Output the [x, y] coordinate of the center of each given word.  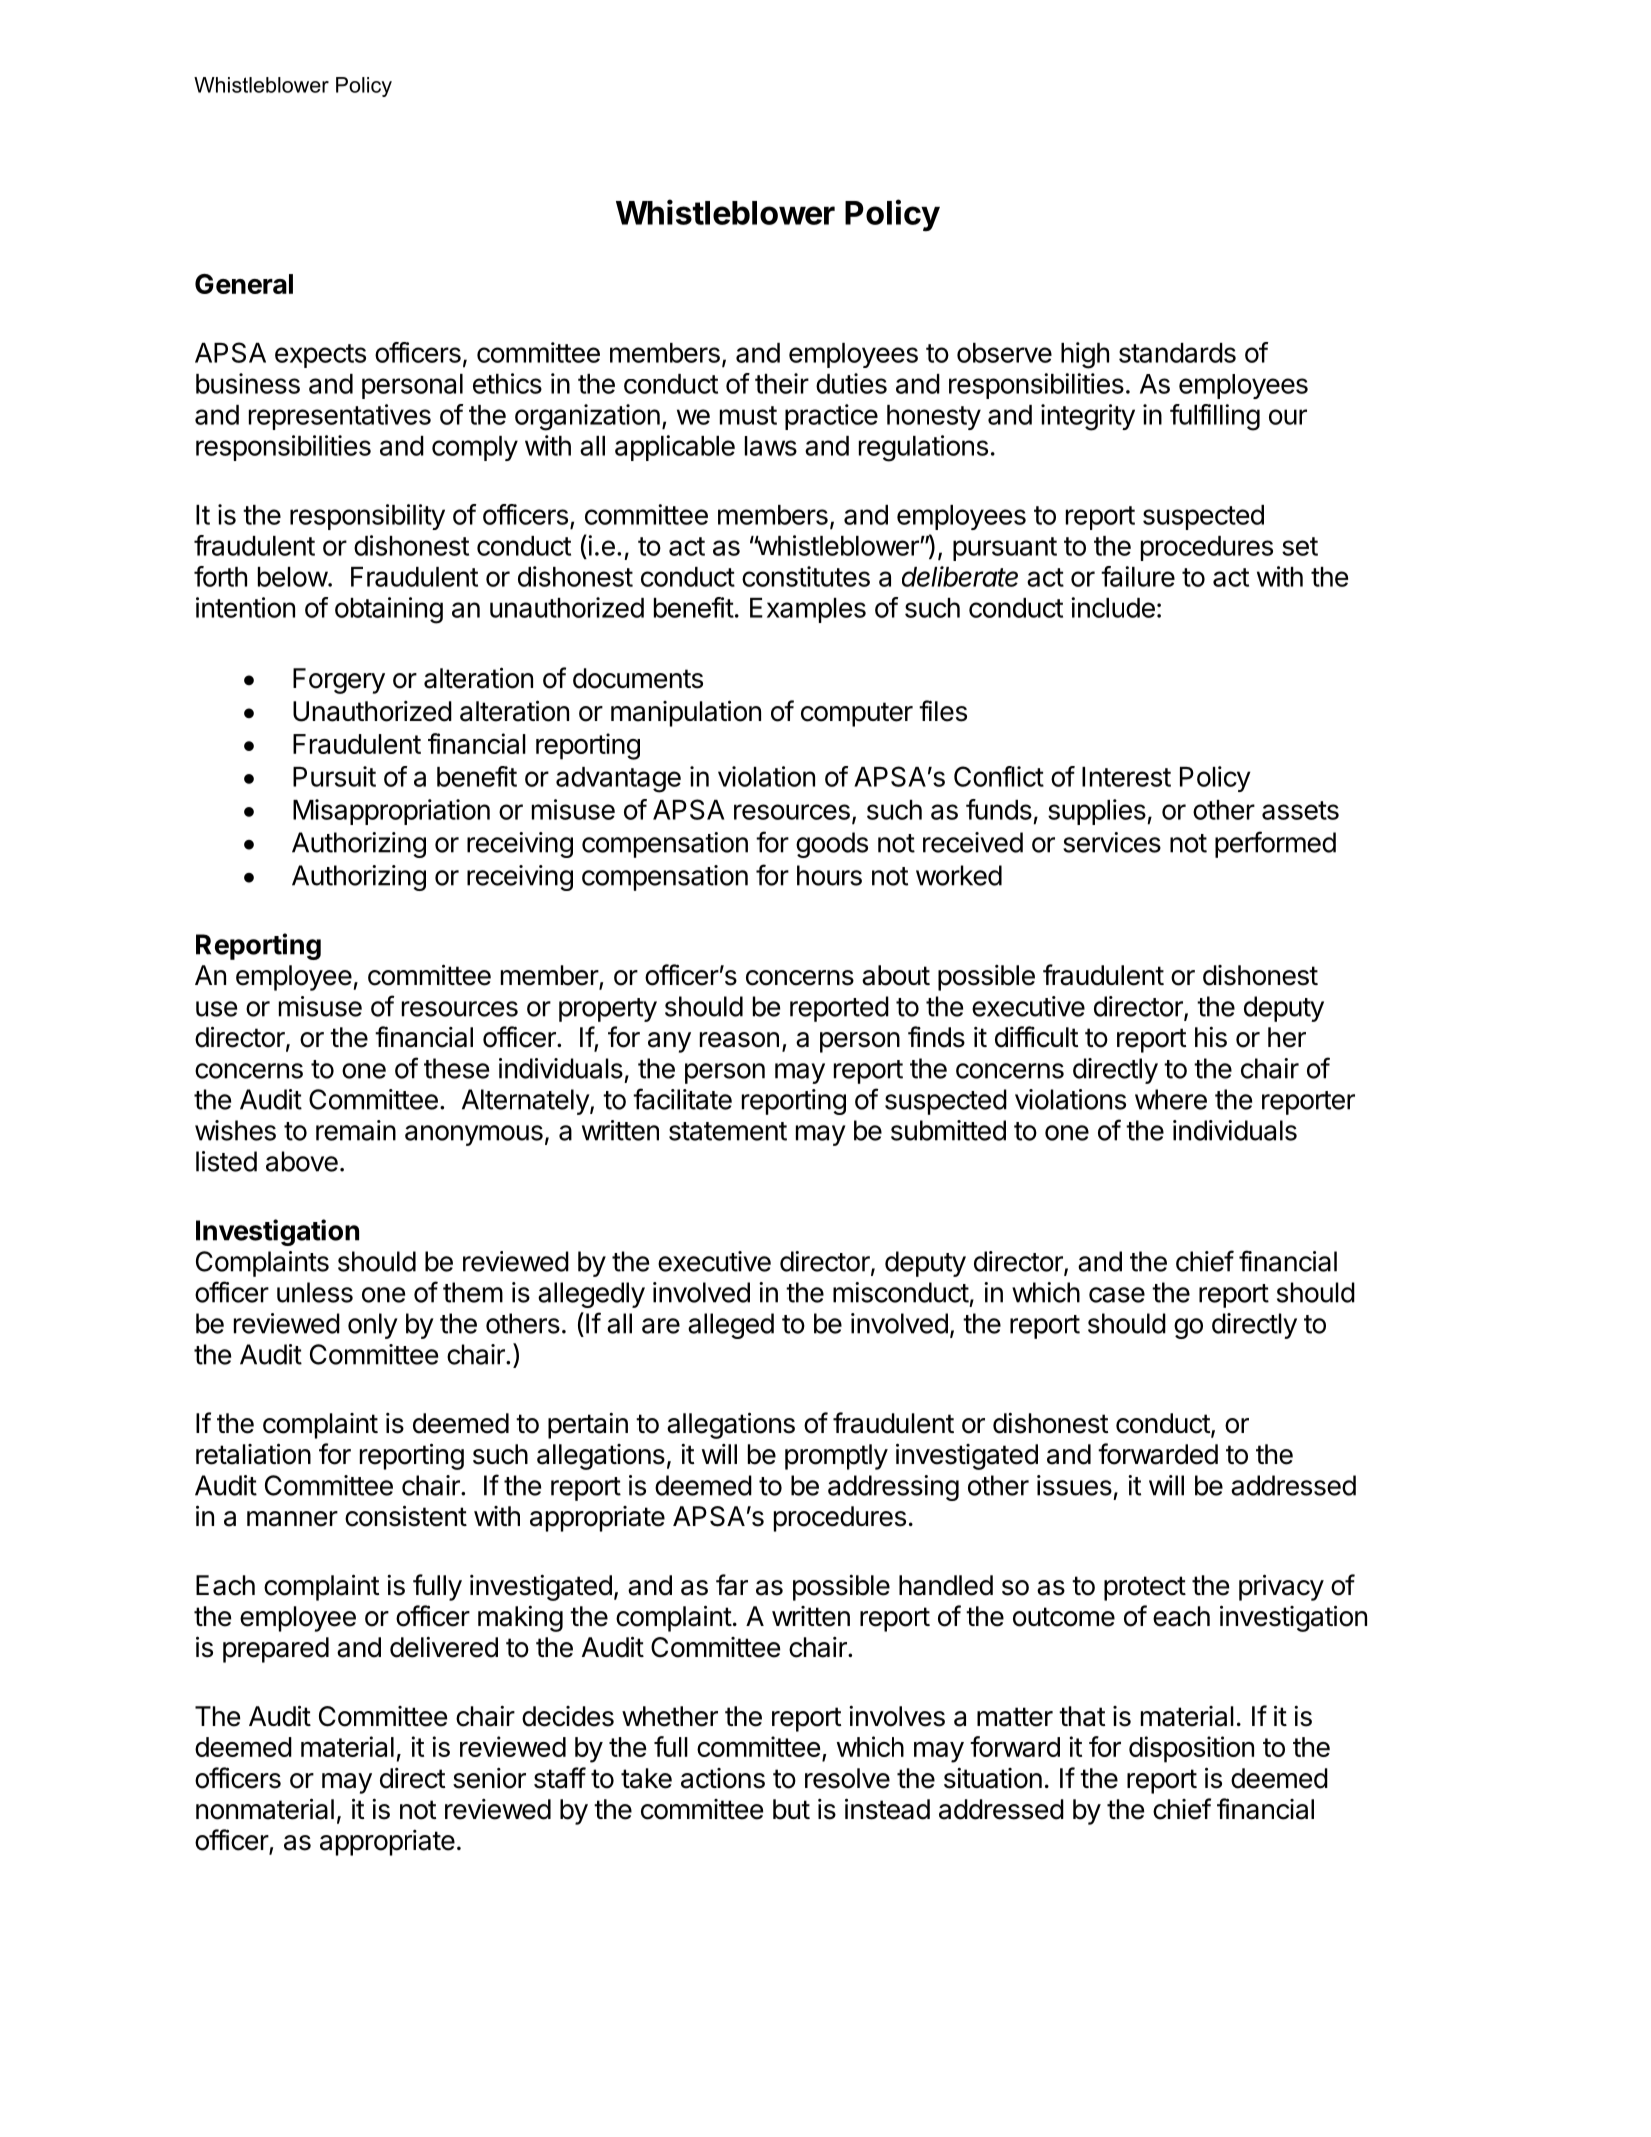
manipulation [686, 713]
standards [1177, 353]
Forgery [339, 681]
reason [739, 1040]
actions [723, 1778]
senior [489, 1778]
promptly [836, 1457]
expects [320, 356]
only [373, 1326]
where [1171, 1099]
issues [1074, 1485]
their [782, 383]
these [456, 1068]
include [1113, 607]
